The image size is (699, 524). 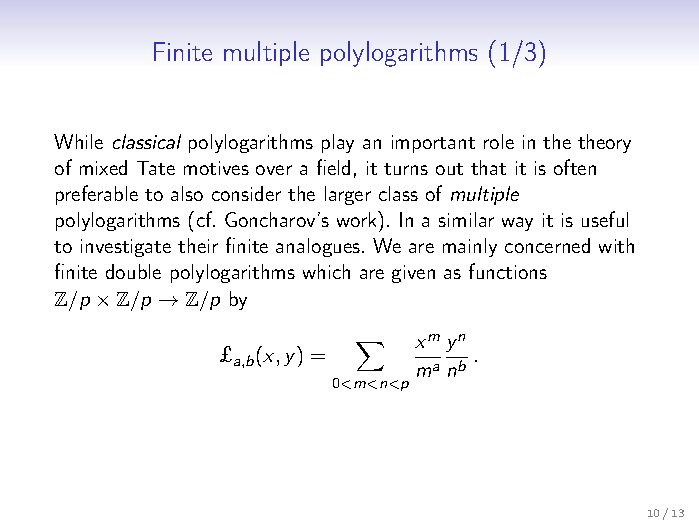 I want to click on While, so click(x=78, y=141).
